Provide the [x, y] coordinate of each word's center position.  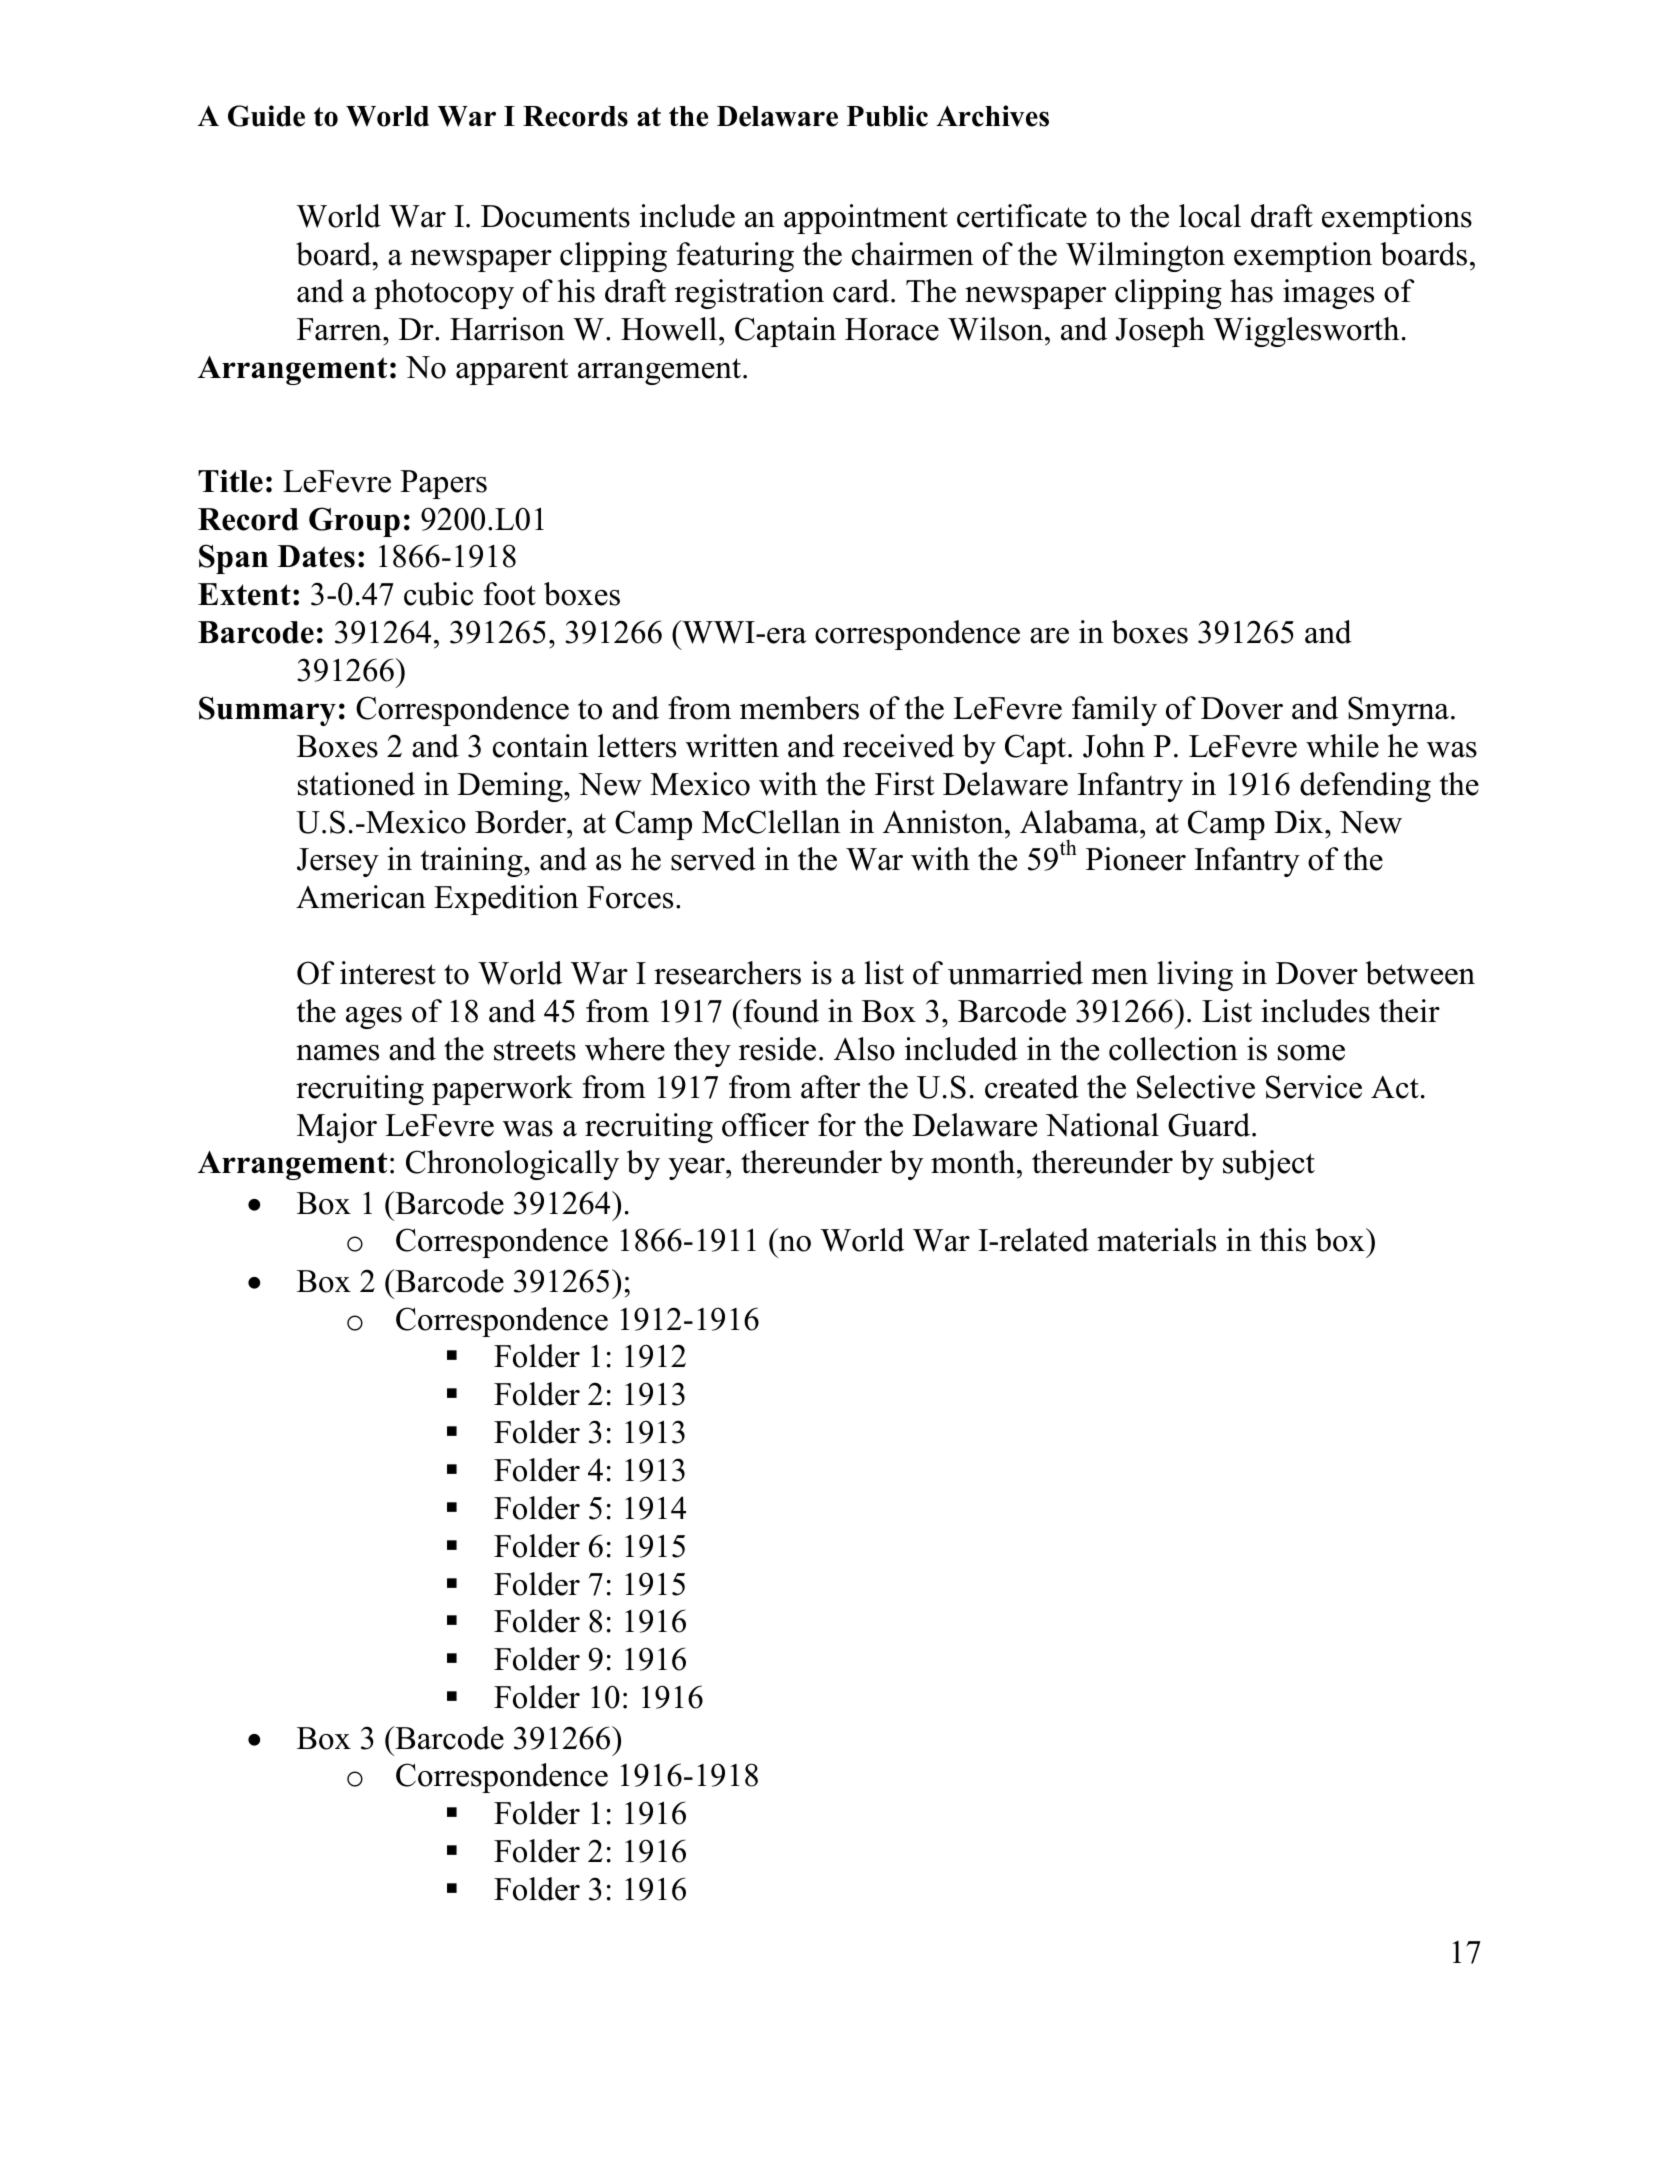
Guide [266, 116]
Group [354, 522]
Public [887, 116]
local [1210, 216]
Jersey [338, 862]
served [713, 859]
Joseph [1160, 332]
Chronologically [512, 1165]
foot [510, 594]
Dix [1300, 821]
